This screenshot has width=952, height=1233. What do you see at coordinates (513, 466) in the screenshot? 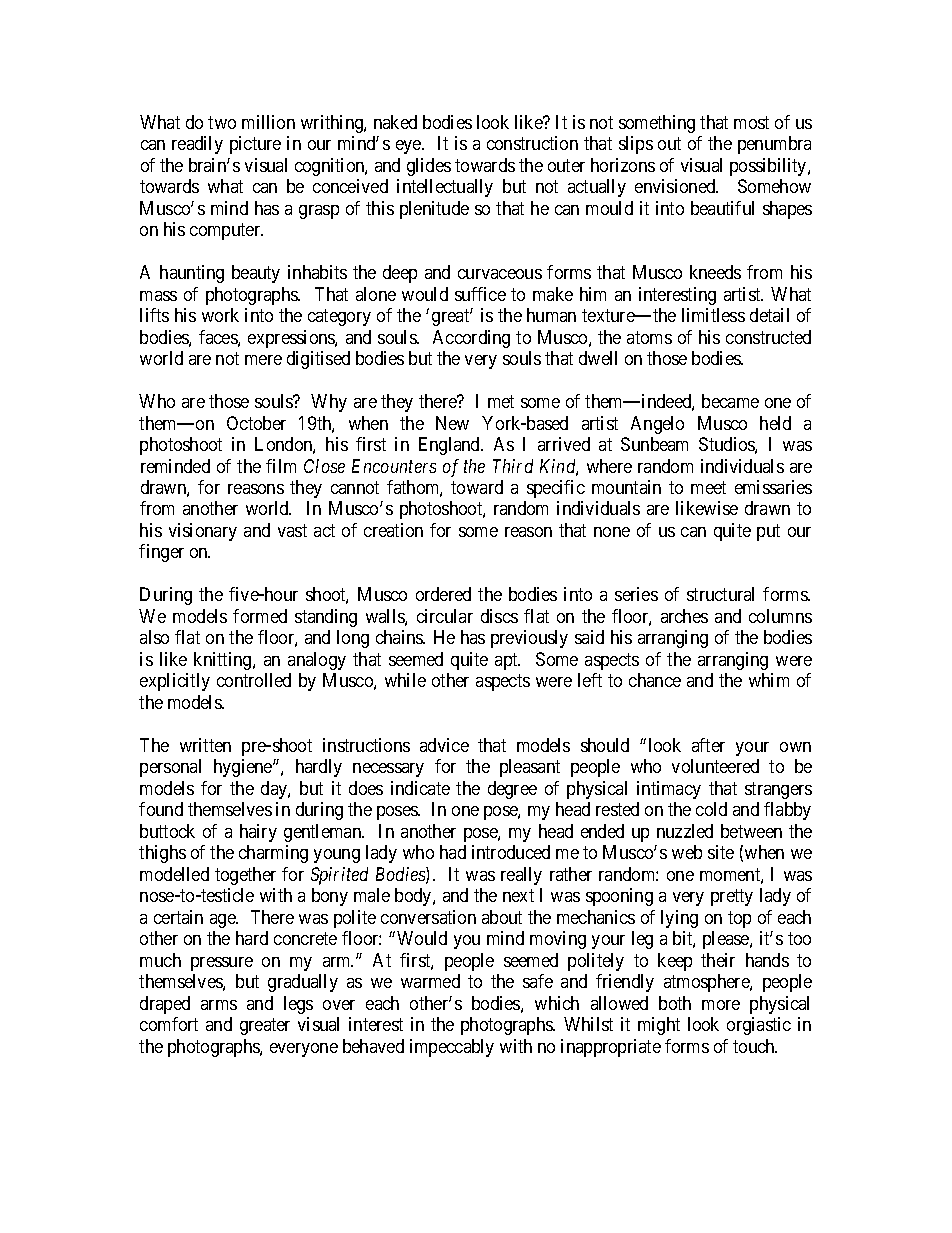
I see `Third` at bounding box center [513, 466].
